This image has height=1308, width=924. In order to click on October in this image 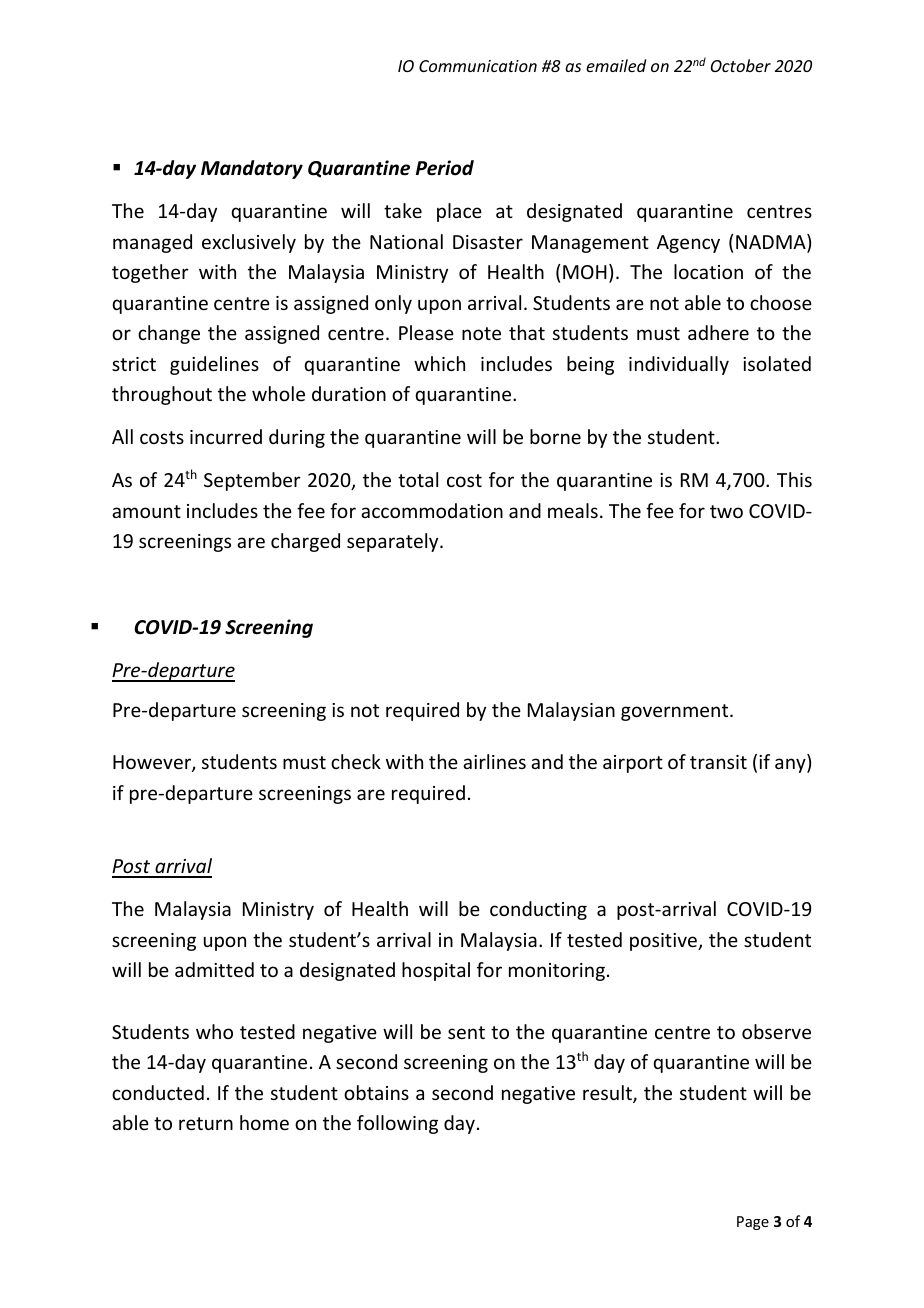, I will do `click(741, 65)`.
